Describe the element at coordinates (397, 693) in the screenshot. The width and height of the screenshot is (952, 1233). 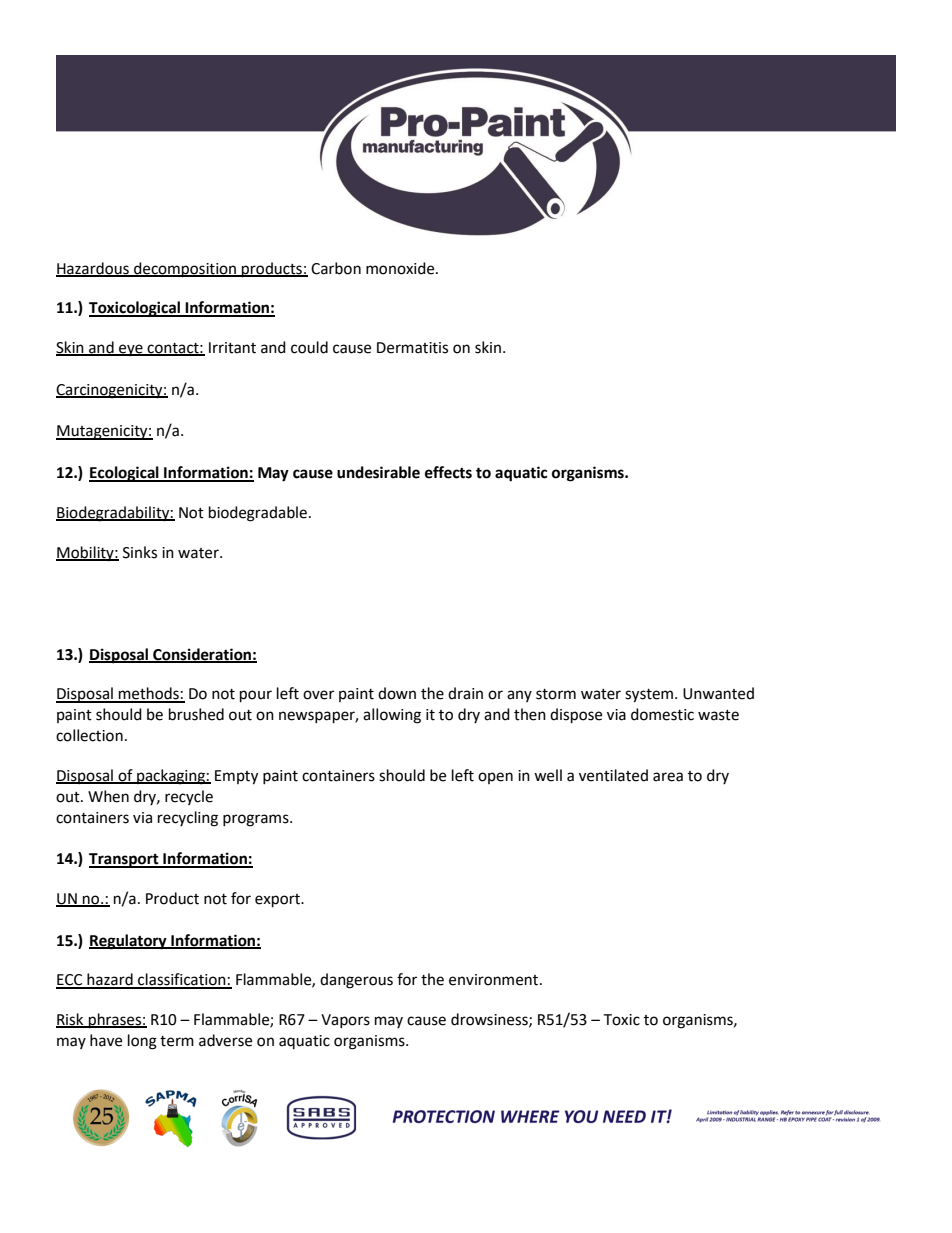
I see `down` at that location.
